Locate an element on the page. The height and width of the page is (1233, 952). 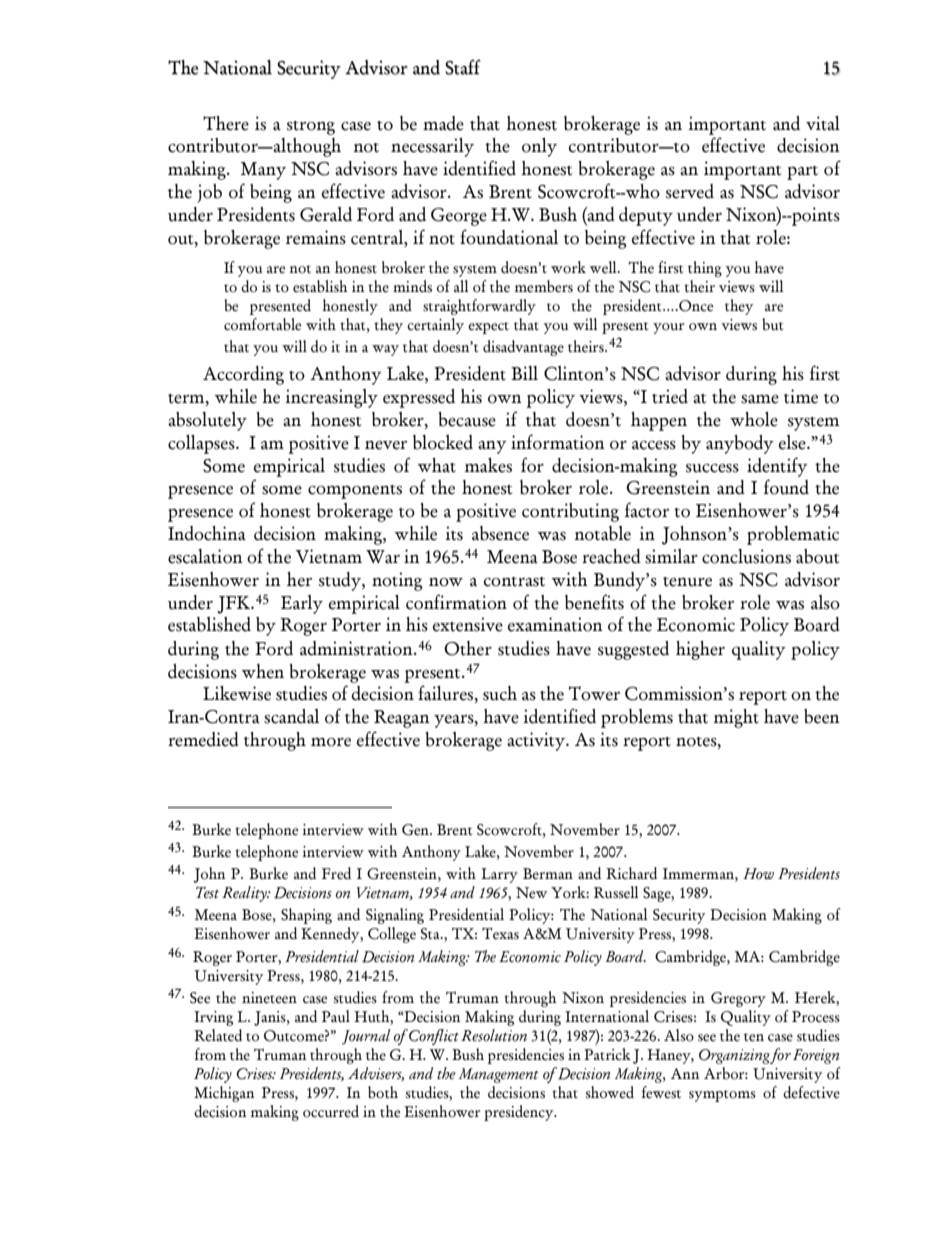
Richard is located at coordinates (631, 873).
